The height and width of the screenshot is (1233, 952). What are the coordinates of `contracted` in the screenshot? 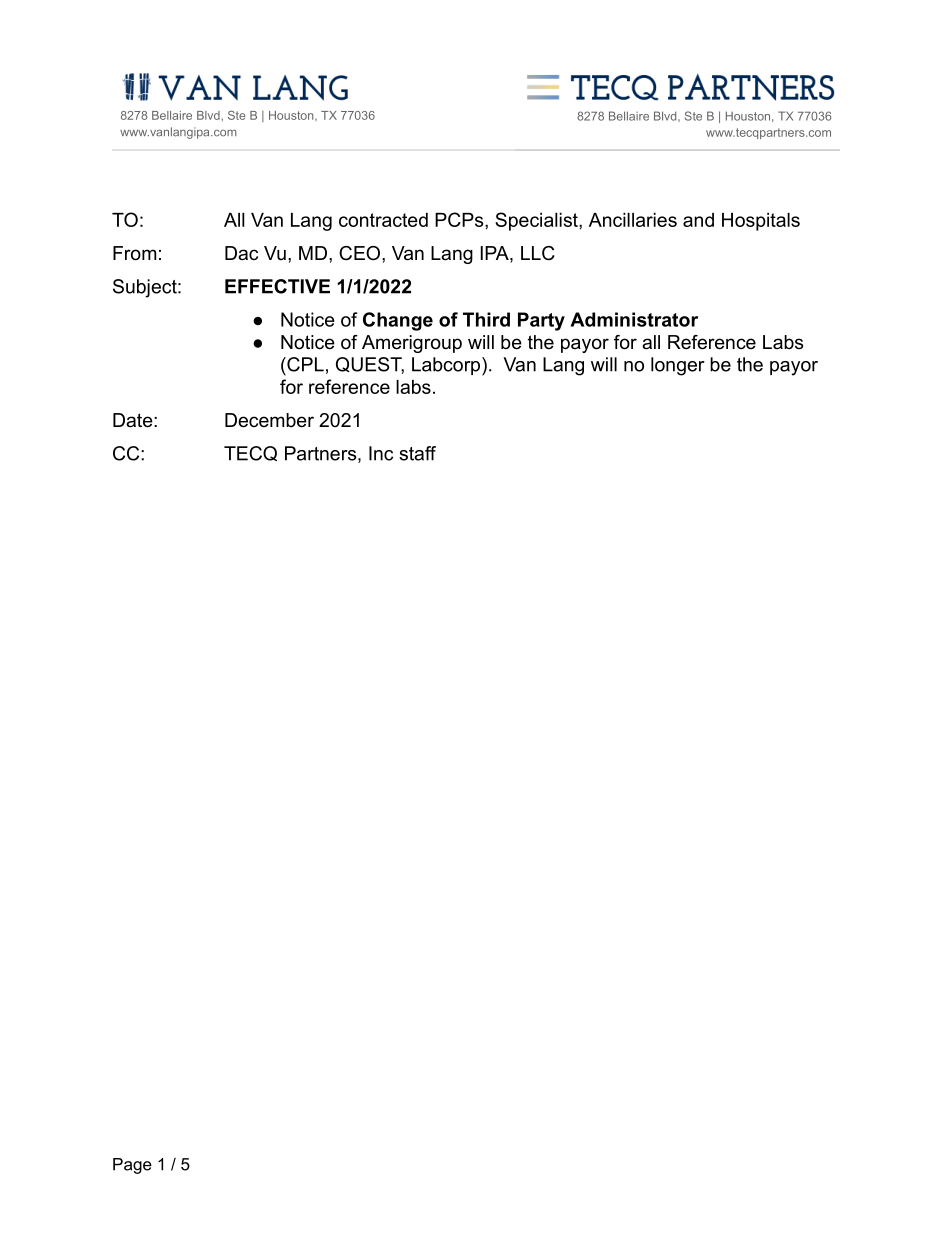 It's located at (383, 220).
